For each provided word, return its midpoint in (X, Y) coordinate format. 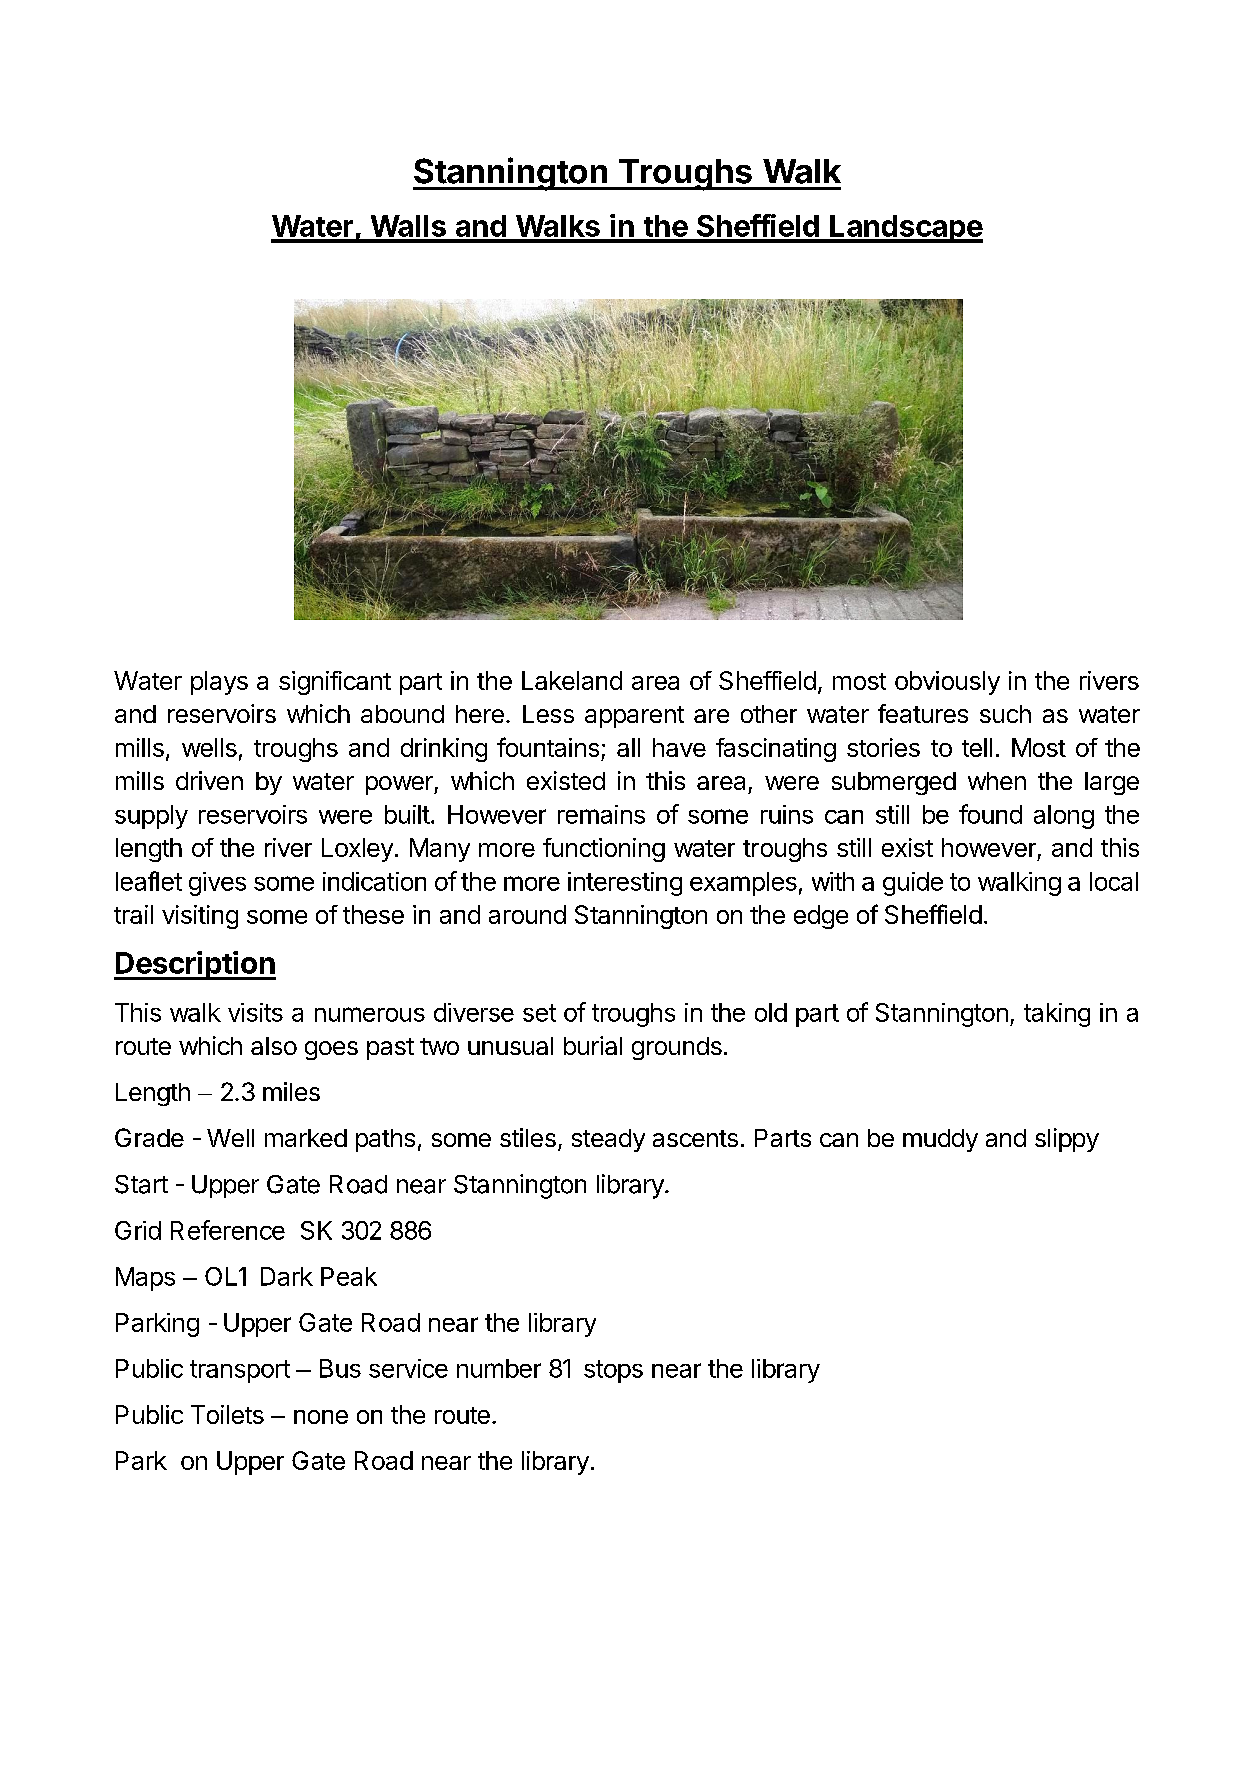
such (1005, 714)
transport (240, 1371)
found (990, 814)
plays (219, 683)
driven (209, 780)
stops (613, 1371)
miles (291, 1091)
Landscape (905, 229)
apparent (634, 717)
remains (601, 814)
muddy (940, 1140)
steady (608, 1140)
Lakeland (572, 680)
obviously (947, 683)
